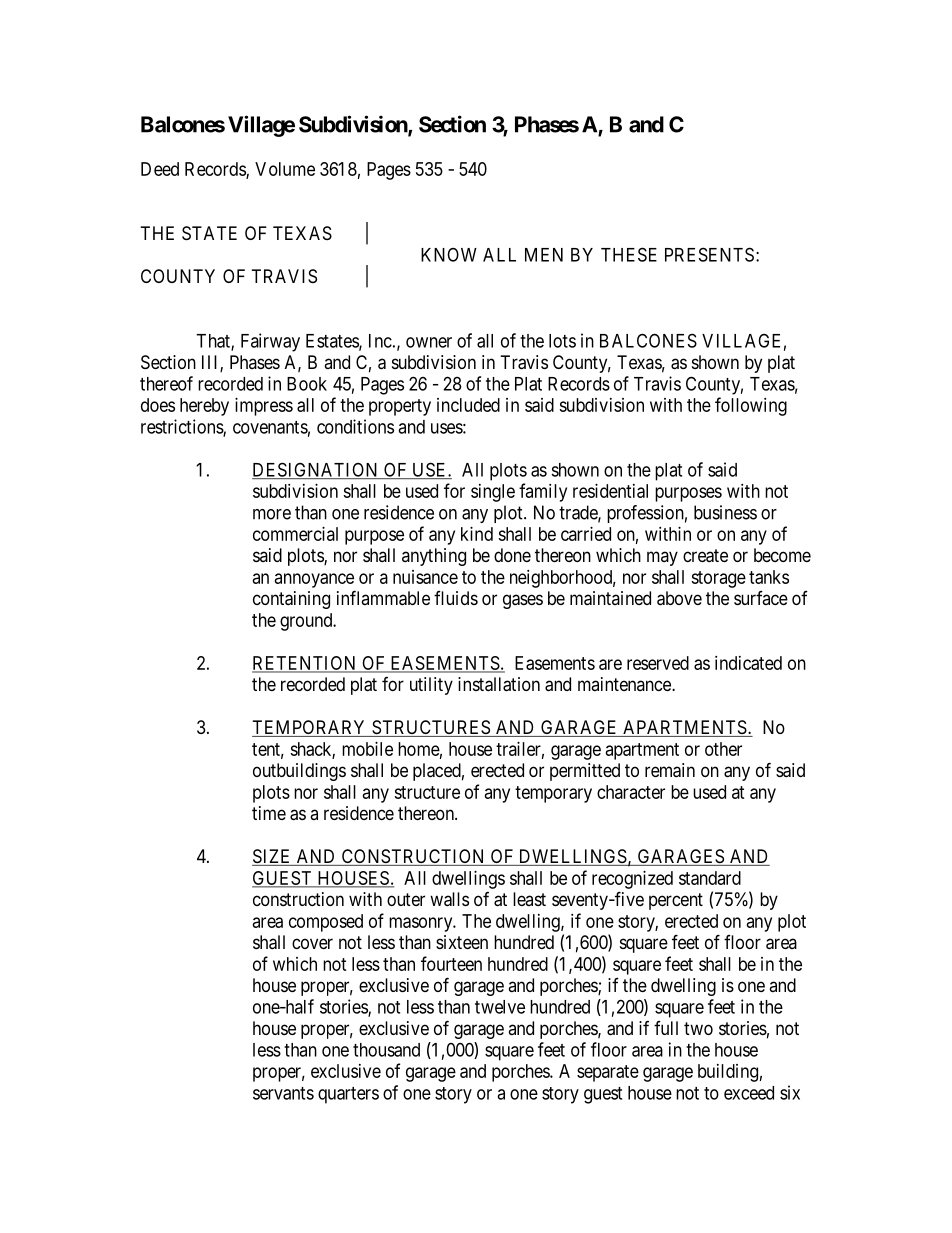  What do you see at coordinates (449, 899) in the screenshot?
I see `walls` at bounding box center [449, 899].
